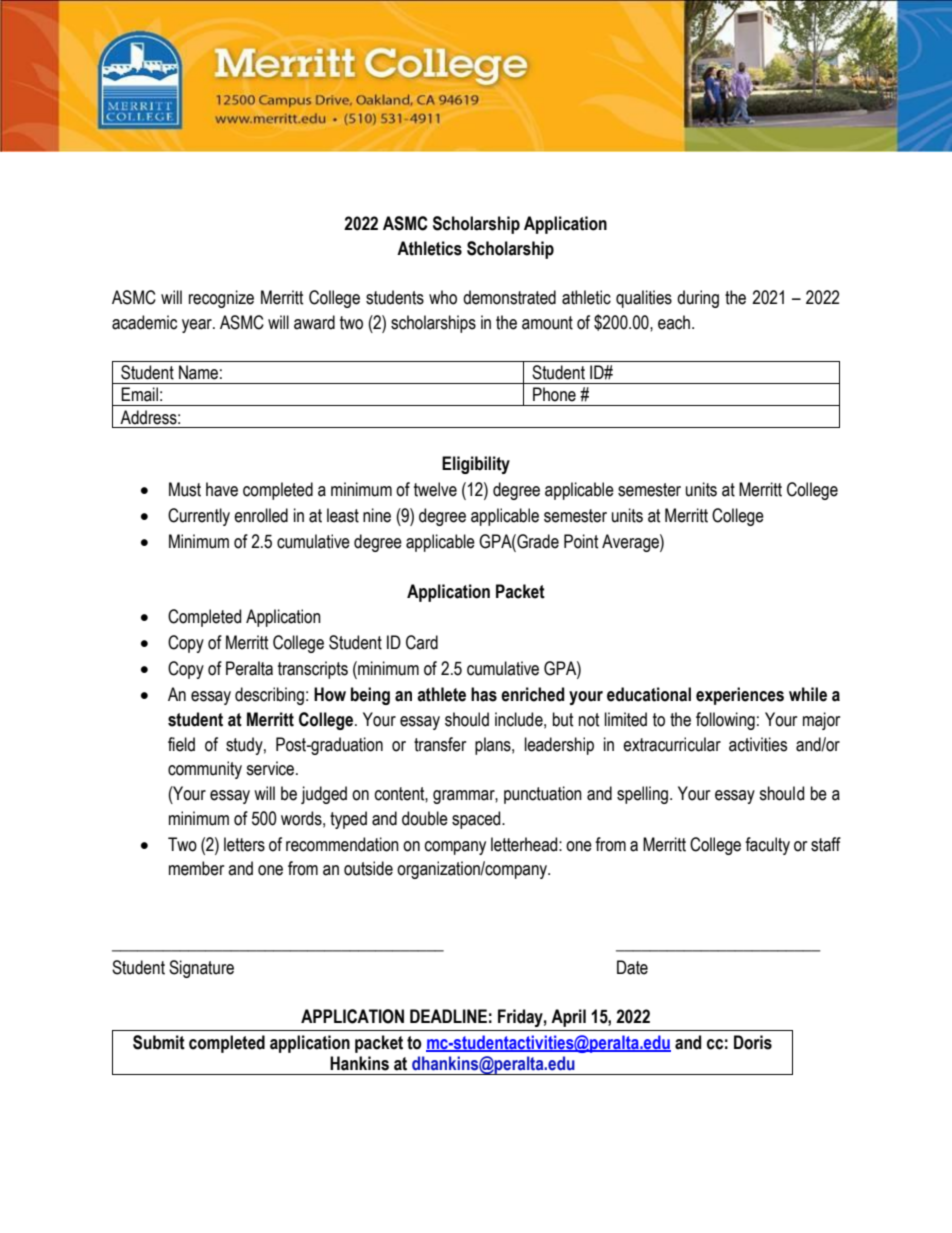  What do you see at coordinates (740, 696) in the document?
I see `experiences` at bounding box center [740, 696].
